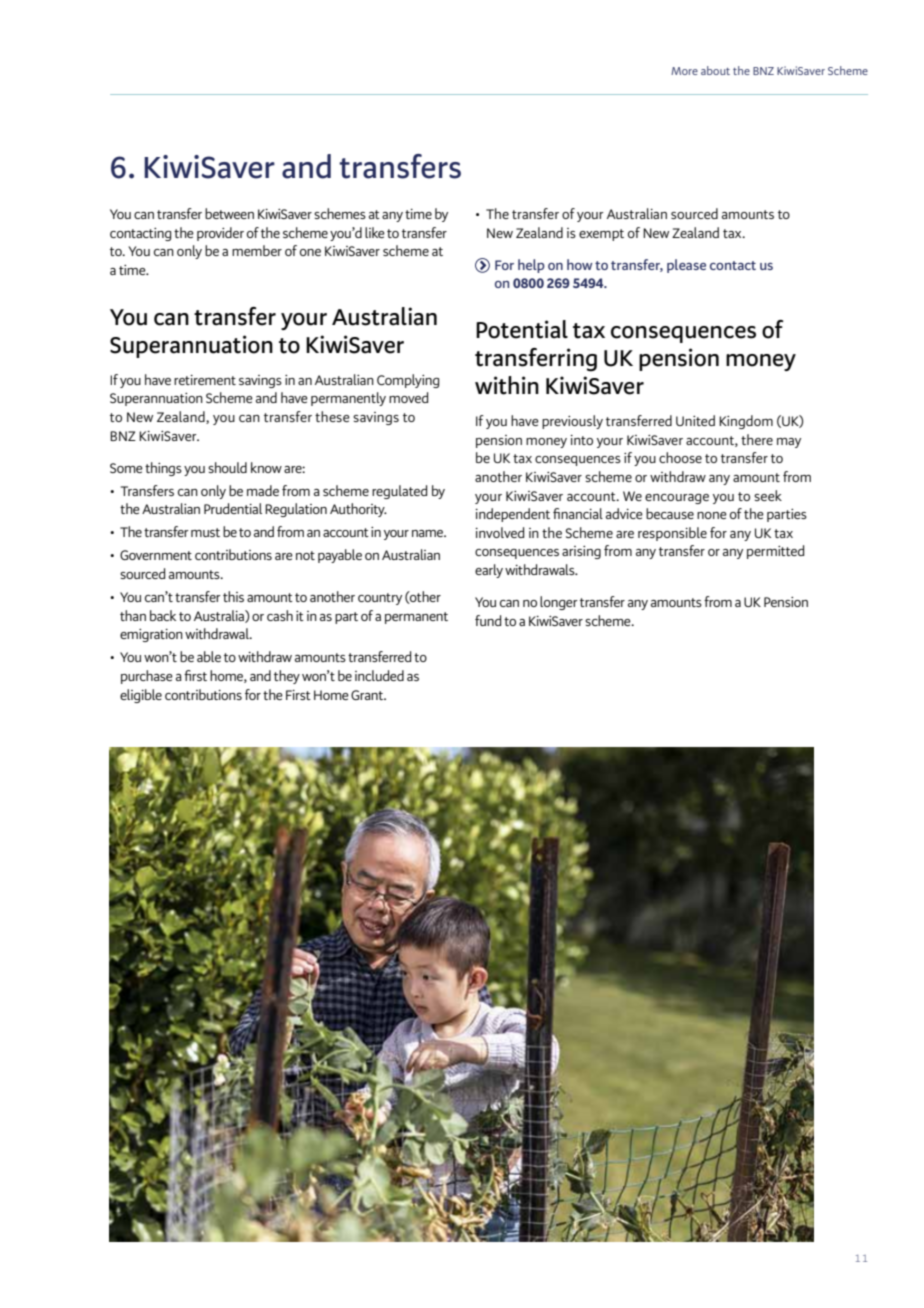 This page has height=1308, width=924. Describe the element at coordinates (715, 70) in the page. I see `about` at that location.
